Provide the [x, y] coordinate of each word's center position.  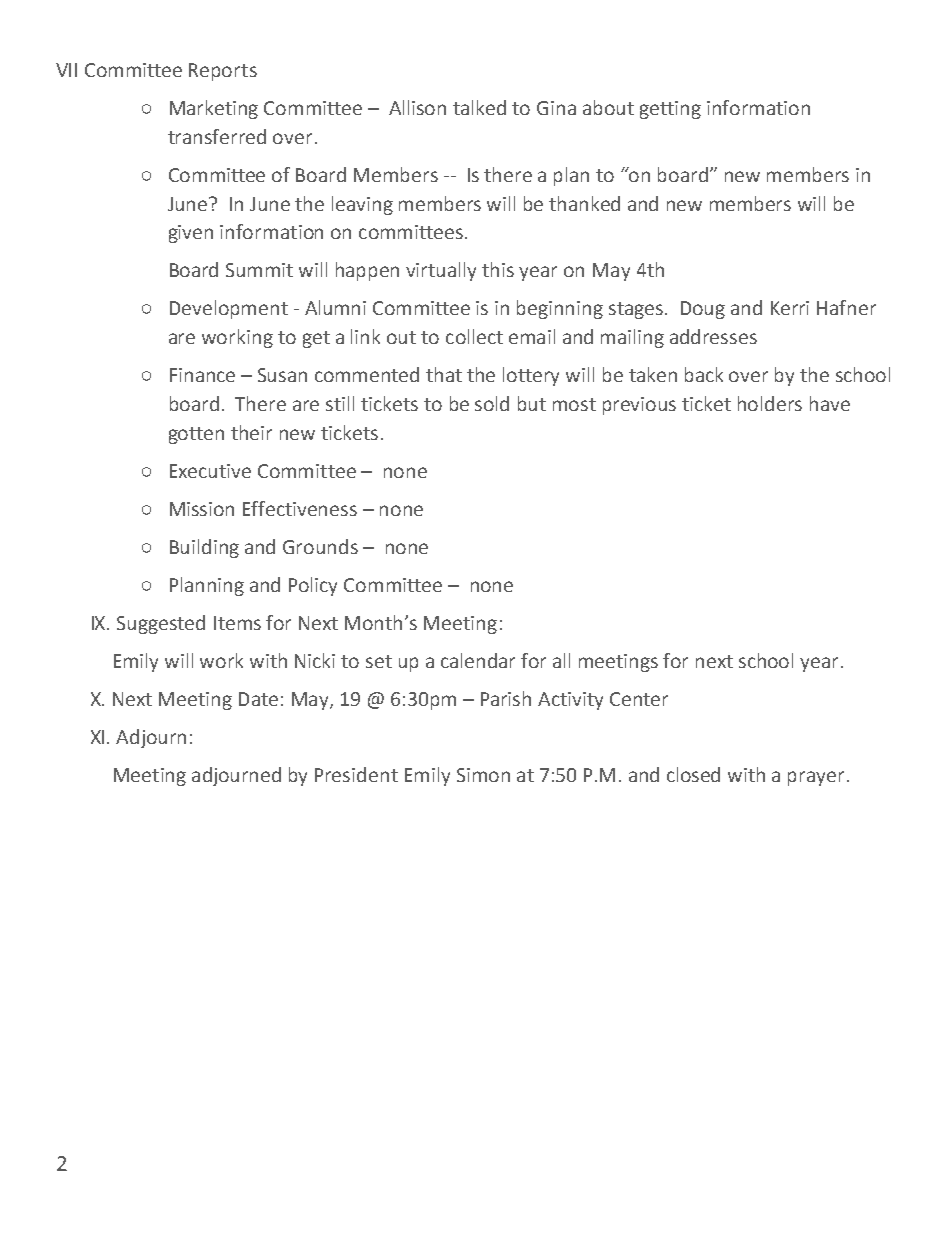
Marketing [214, 109]
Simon [483, 775]
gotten [196, 435]
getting [670, 110]
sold [492, 403]
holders [770, 403]
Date [258, 699]
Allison [417, 107]
